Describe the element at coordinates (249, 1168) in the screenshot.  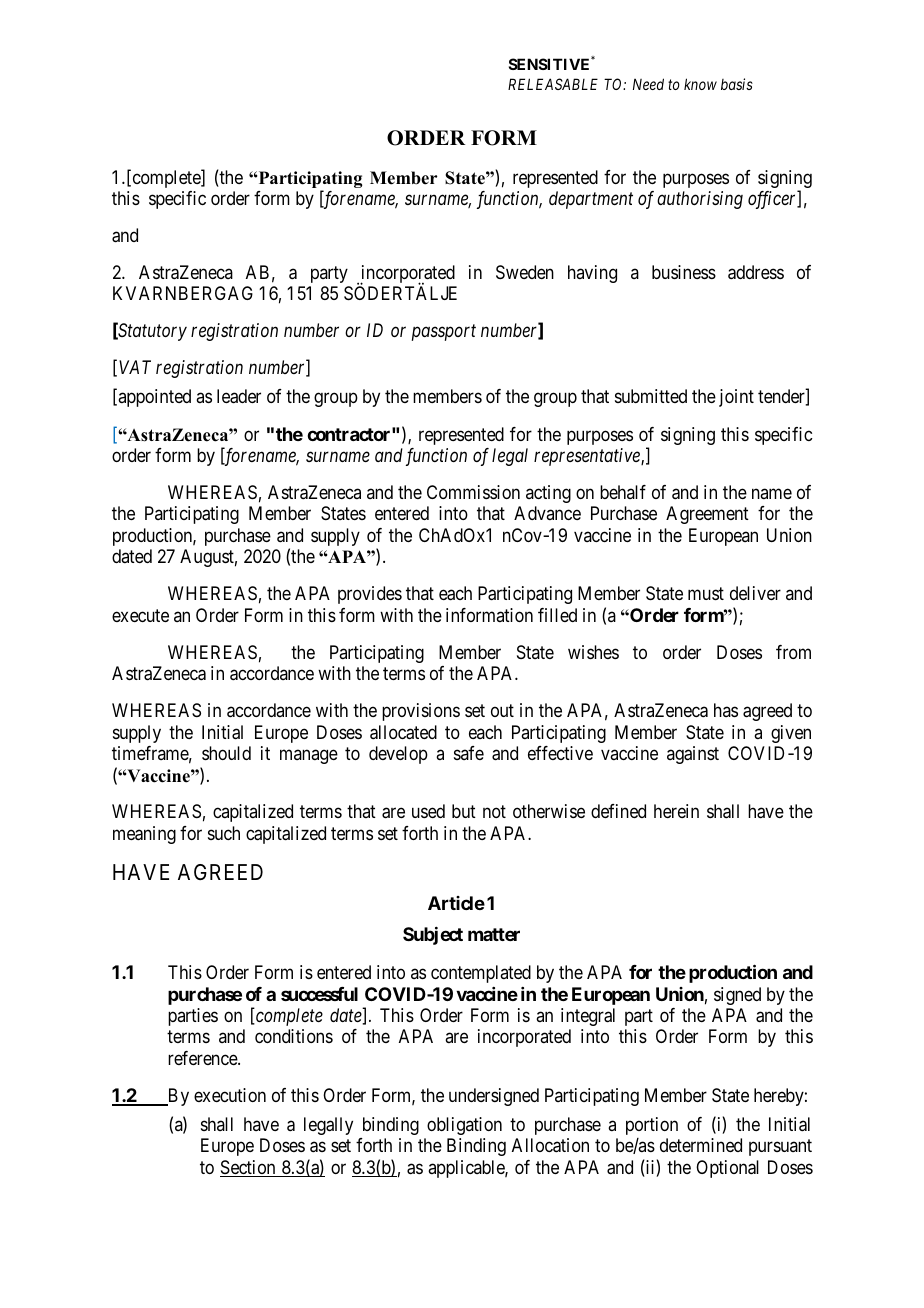
I see `Section` at that location.
